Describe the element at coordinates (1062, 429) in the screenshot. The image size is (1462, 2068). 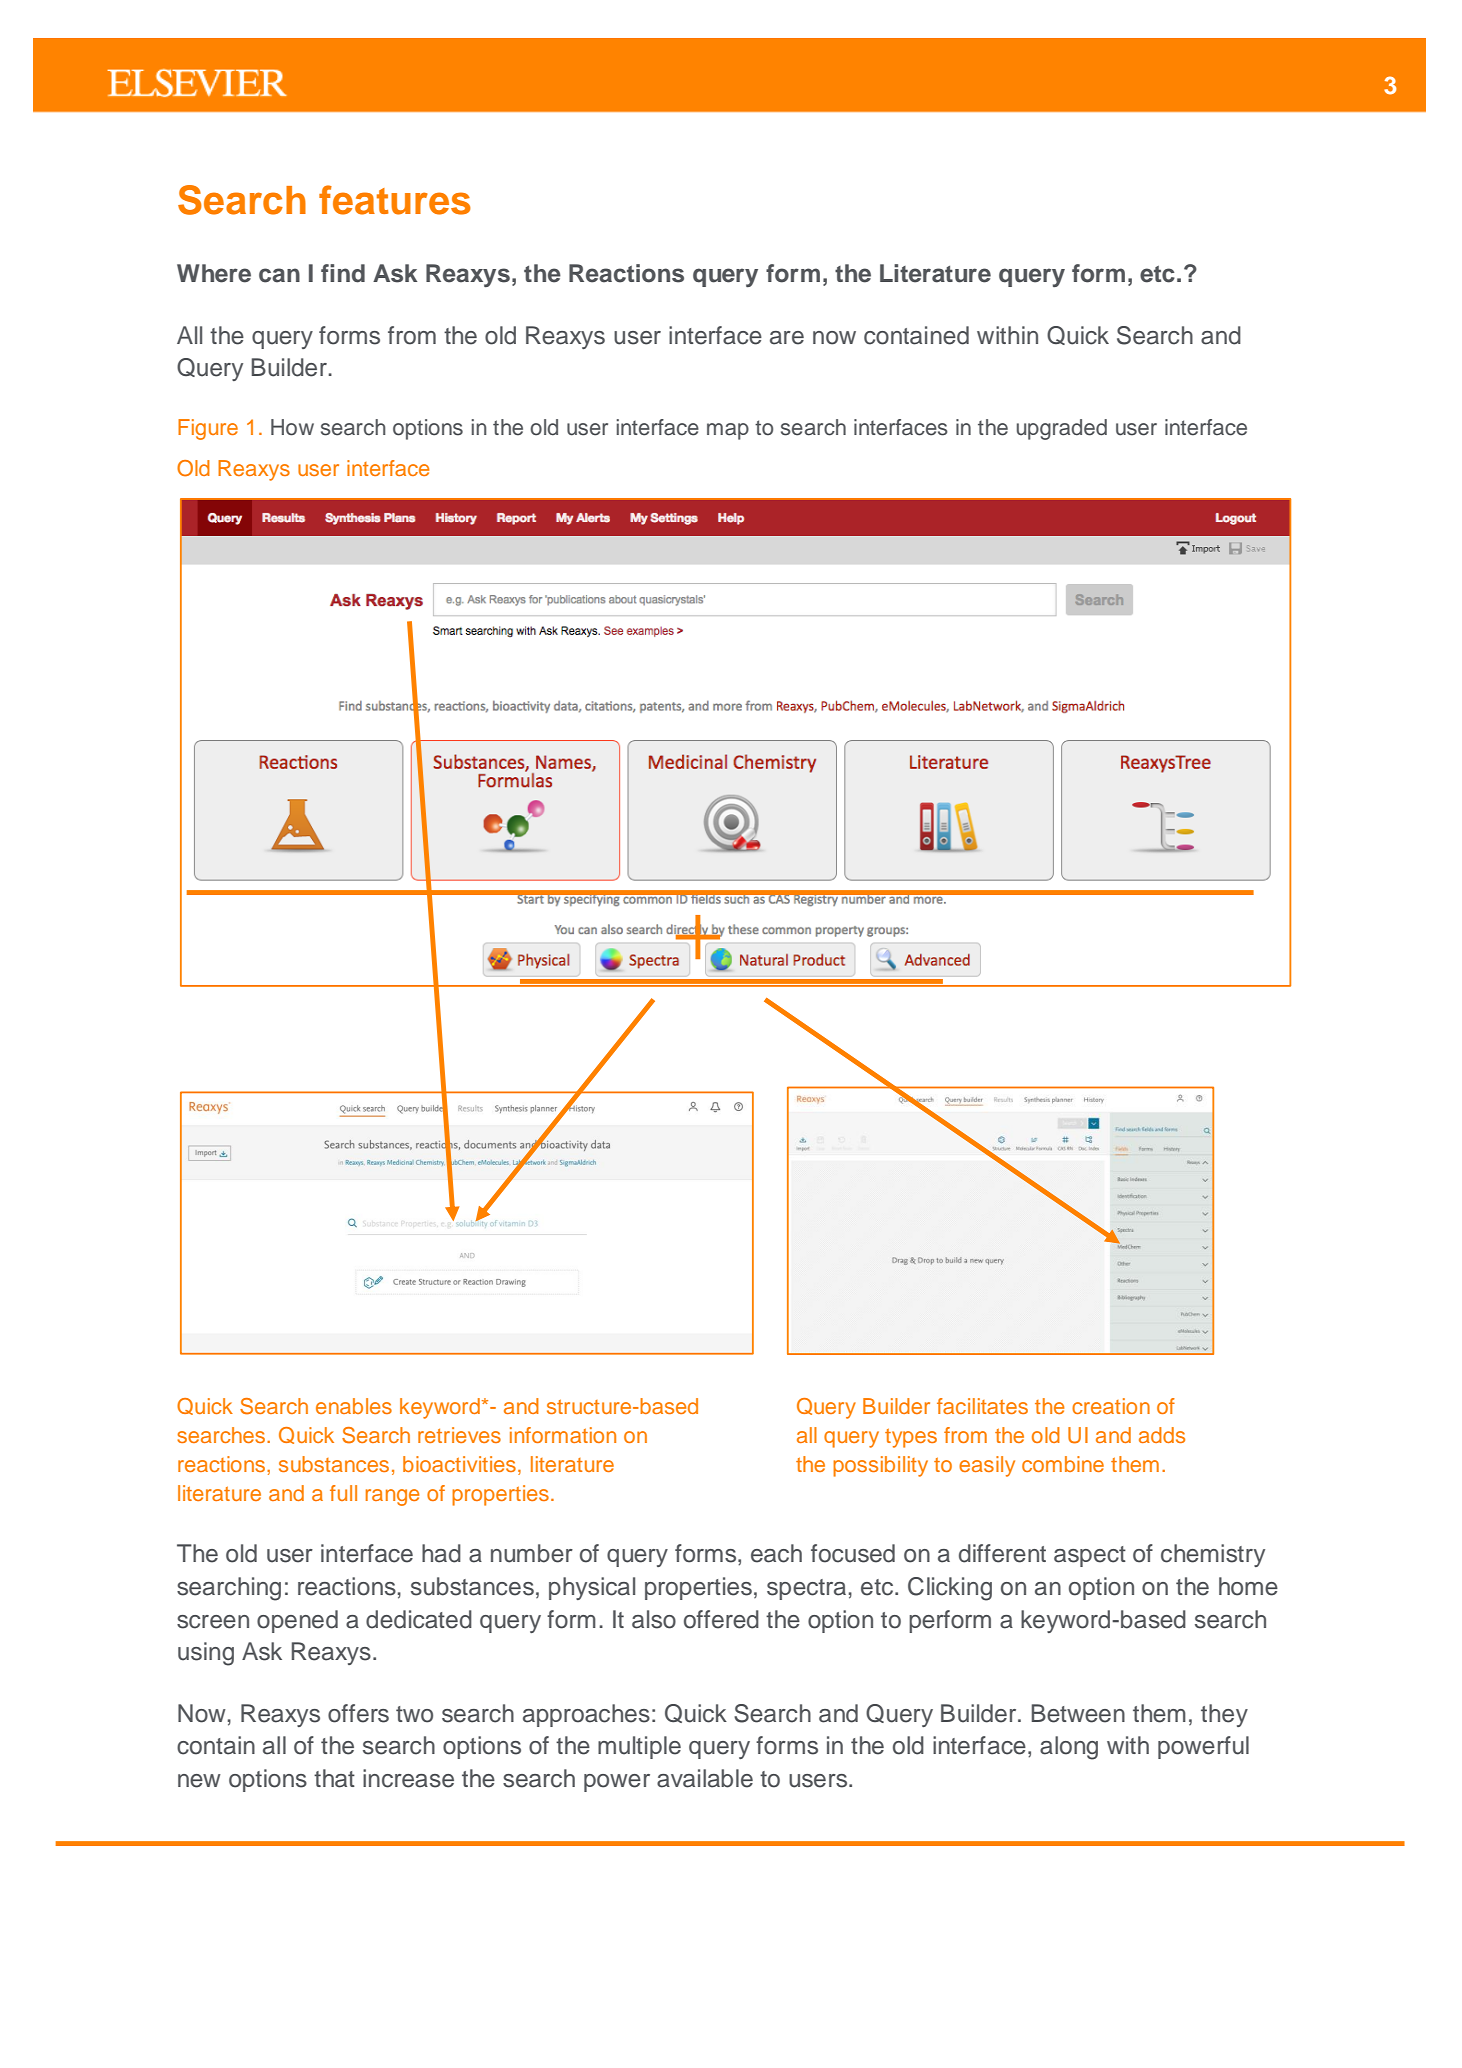
I see `upgraded` at that location.
